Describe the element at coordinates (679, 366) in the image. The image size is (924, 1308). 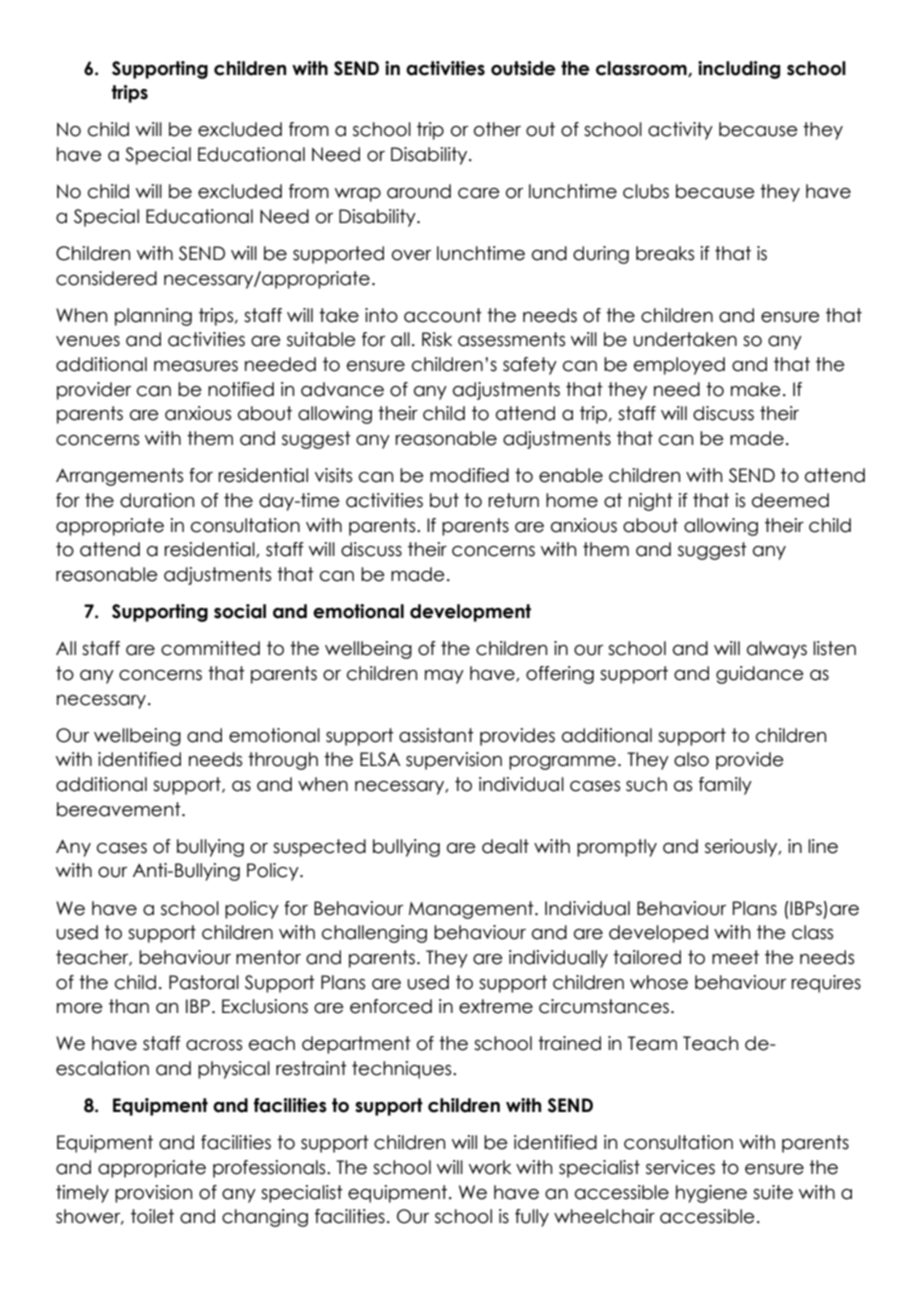
I see `employed` at that location.
